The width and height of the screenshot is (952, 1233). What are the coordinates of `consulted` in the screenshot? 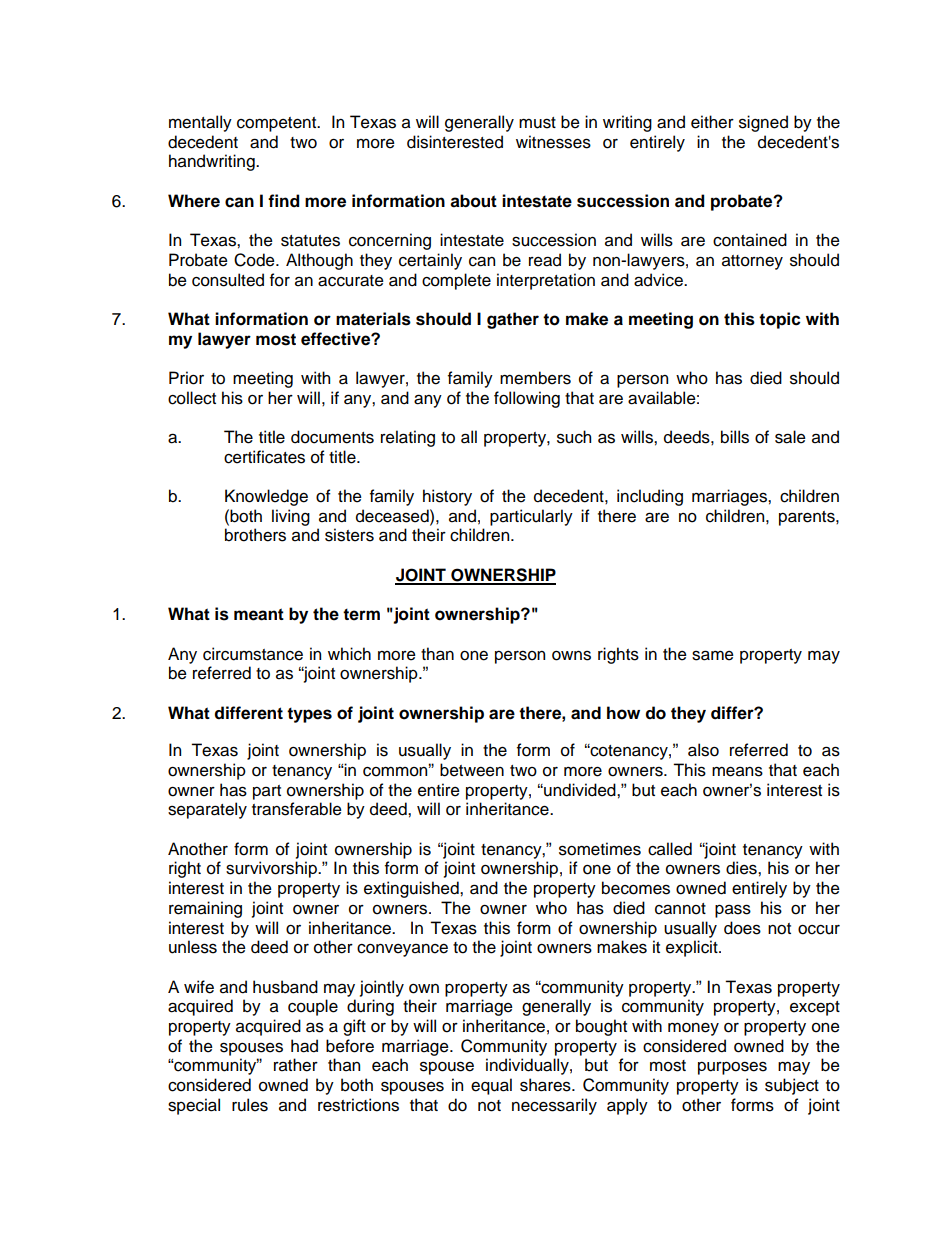 It's located at (228, 280).
